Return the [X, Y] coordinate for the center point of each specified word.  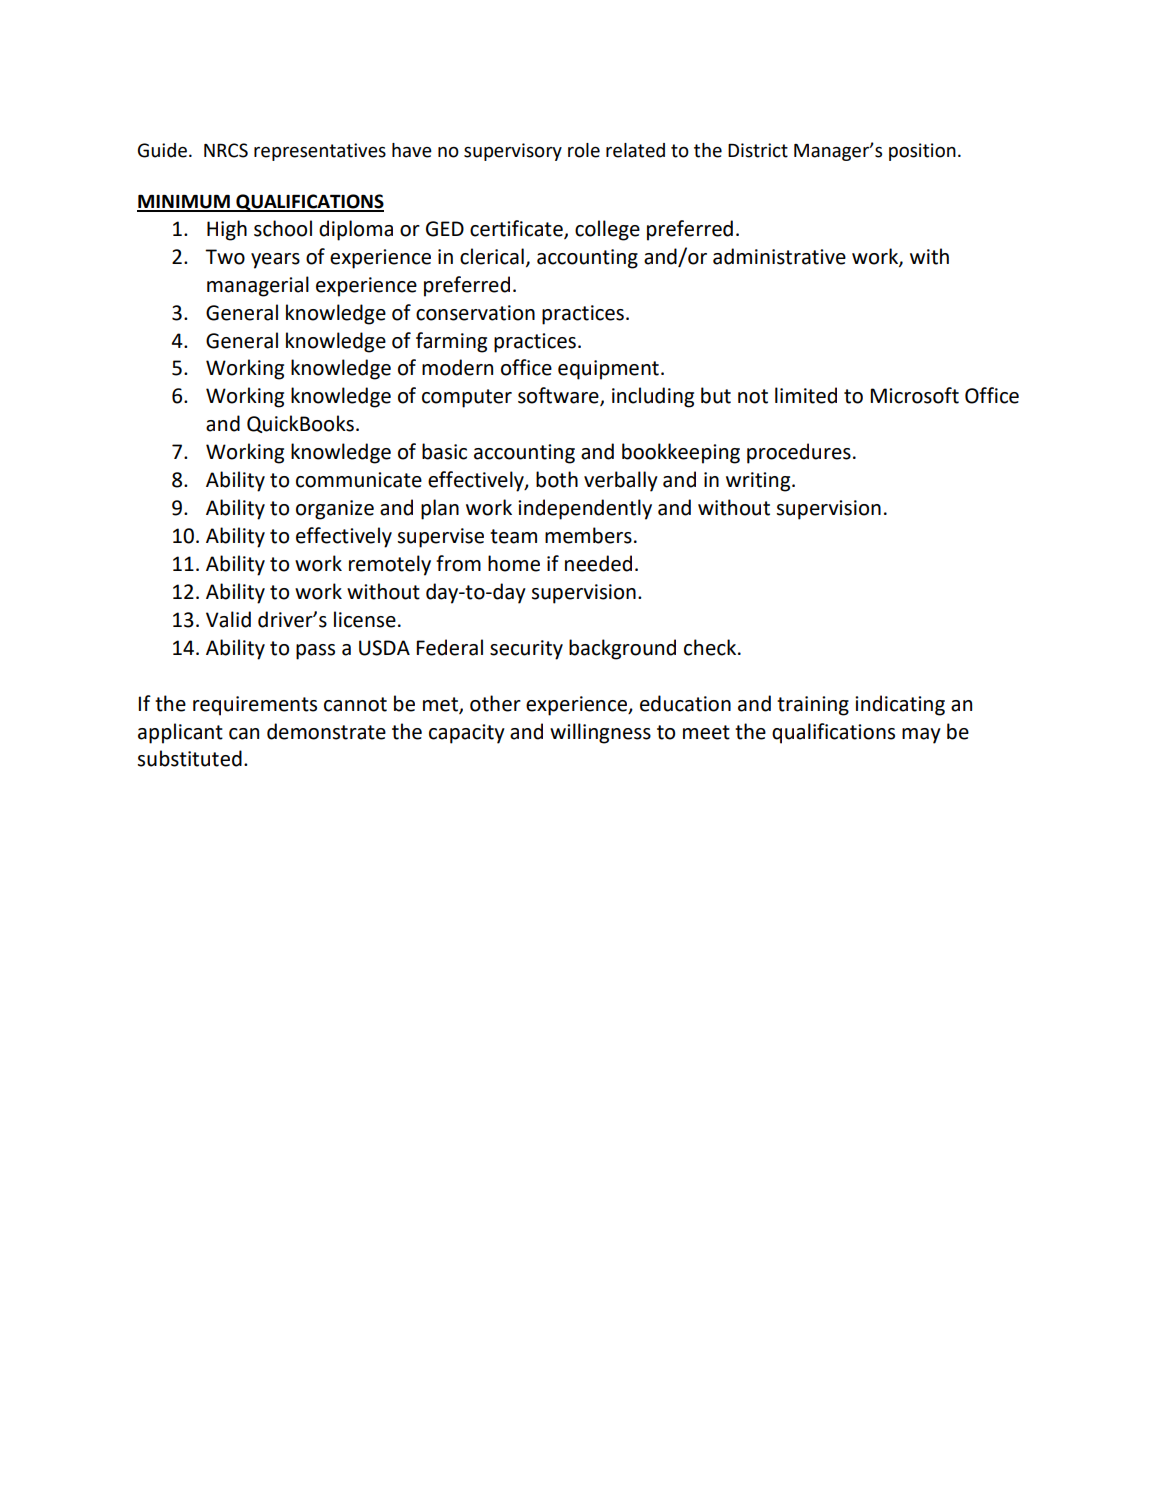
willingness [600, 733]
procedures [799, 453]
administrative [779, 256]
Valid [228, 619]
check [711, 647]
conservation [475, 313]
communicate [359, 480]
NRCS [226, 150]
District [758, 150]
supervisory [513, 152]
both [557, 479]
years [275, 261]
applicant [180, 733]
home [514, 563]
